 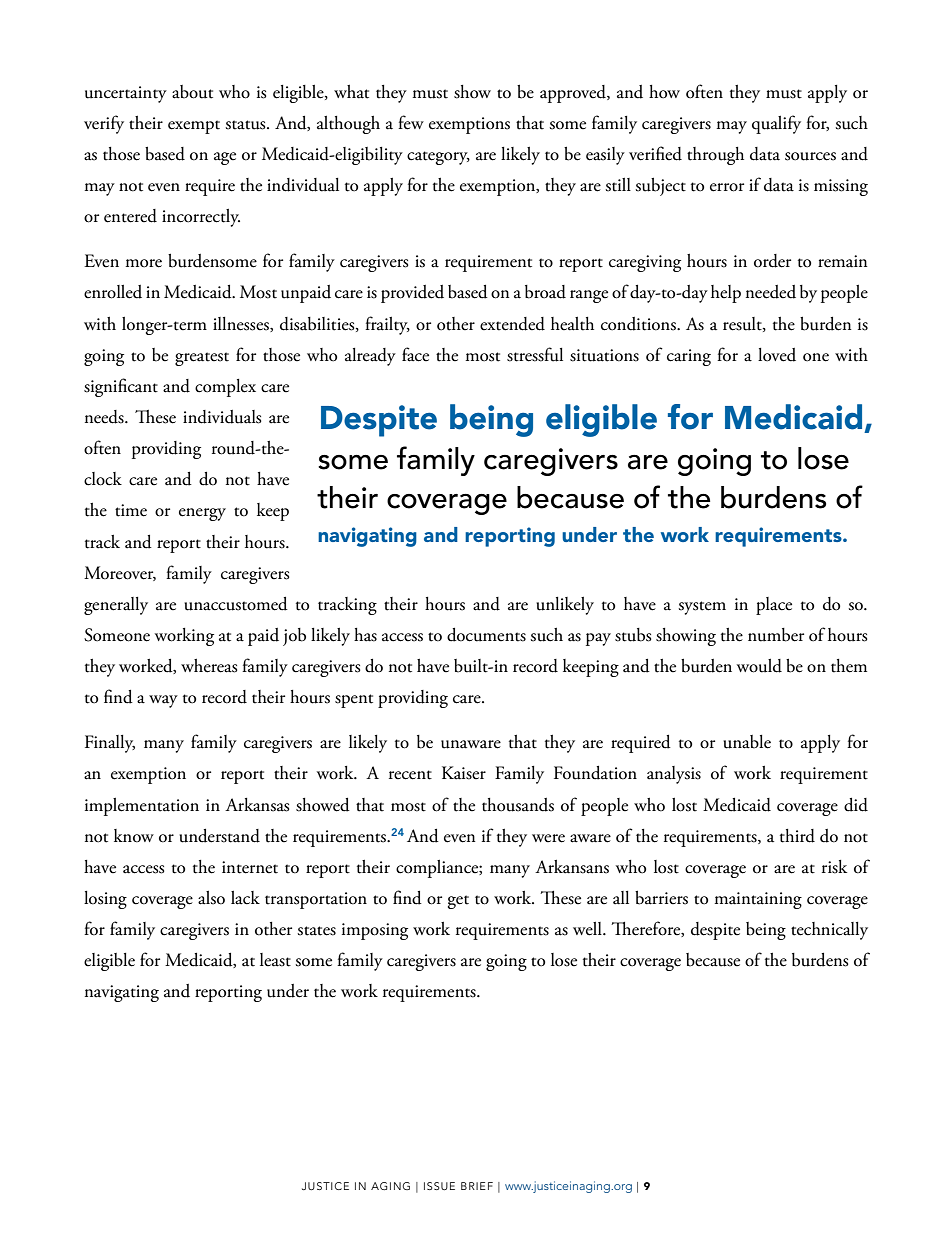 I want to click on technically, so click(x=829, y=931).
